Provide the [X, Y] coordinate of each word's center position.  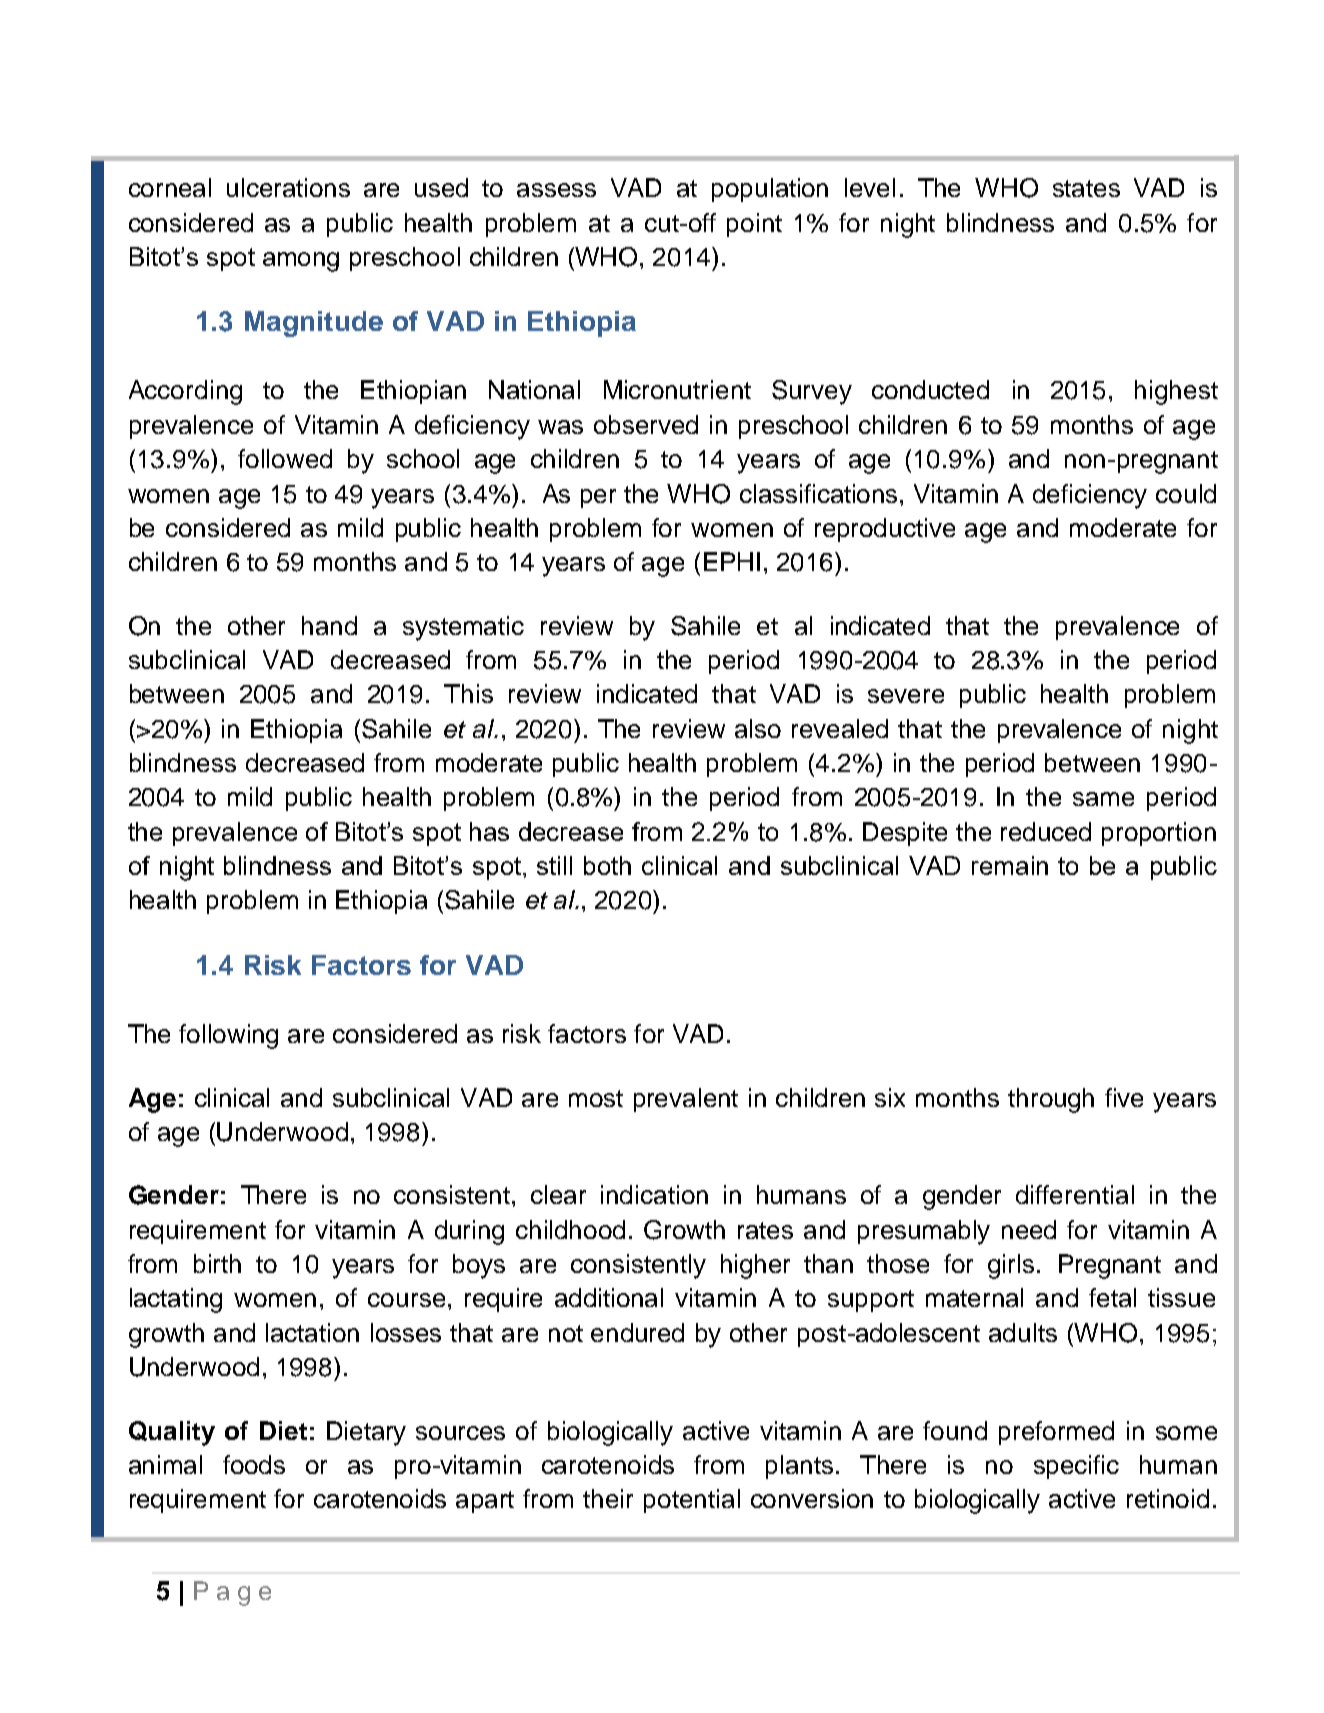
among [301, 262]
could [1186, 493]
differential [1075, 1194]
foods [254, 1464]
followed [285, 458]
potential [692, 1501]
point [754, 225]
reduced [1046, 831]
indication [654, 1194]
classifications [820, 493]
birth [217, 1263]
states [1086, 188]
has [489, 831]
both [607, 865]
